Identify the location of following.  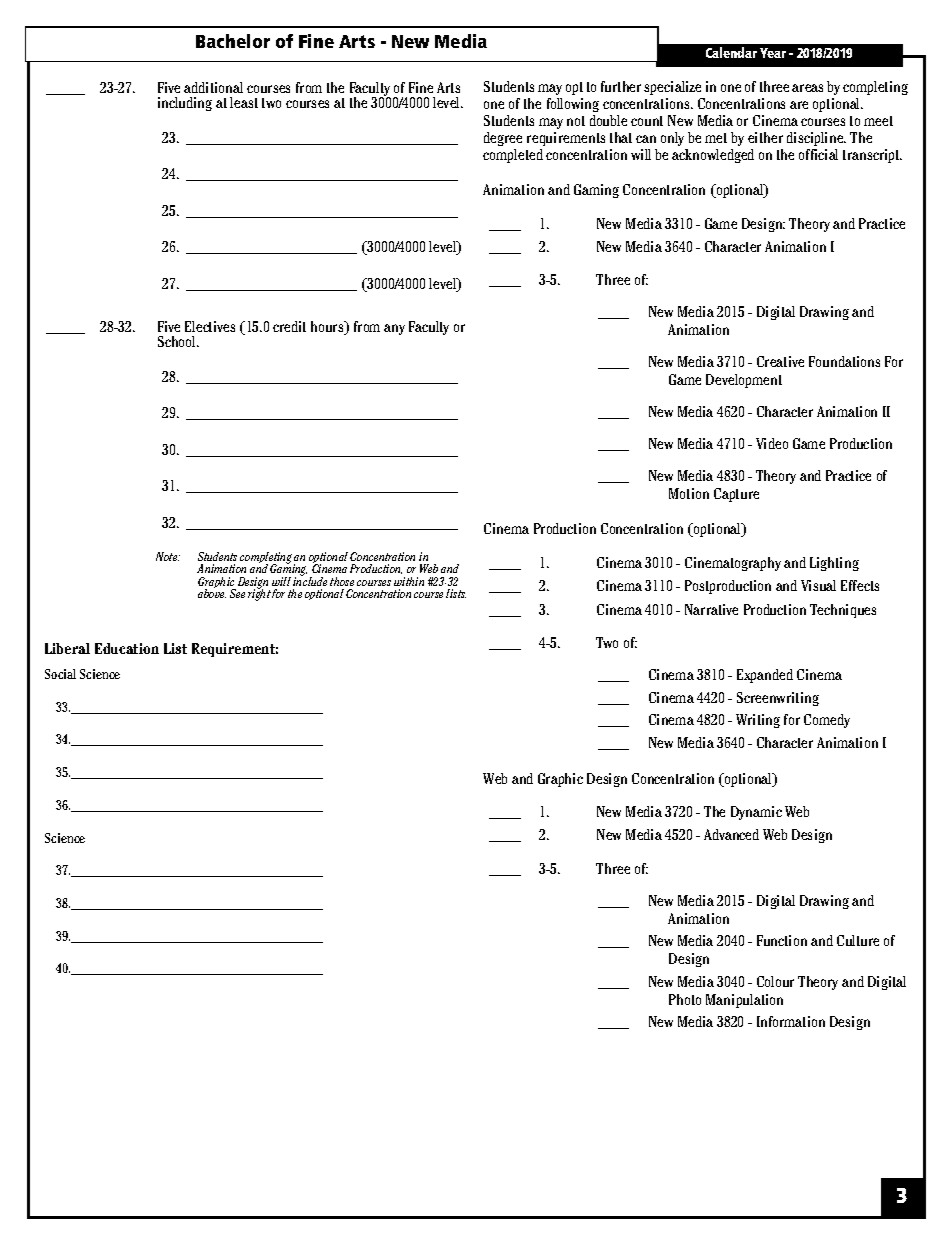
(573, 105).
